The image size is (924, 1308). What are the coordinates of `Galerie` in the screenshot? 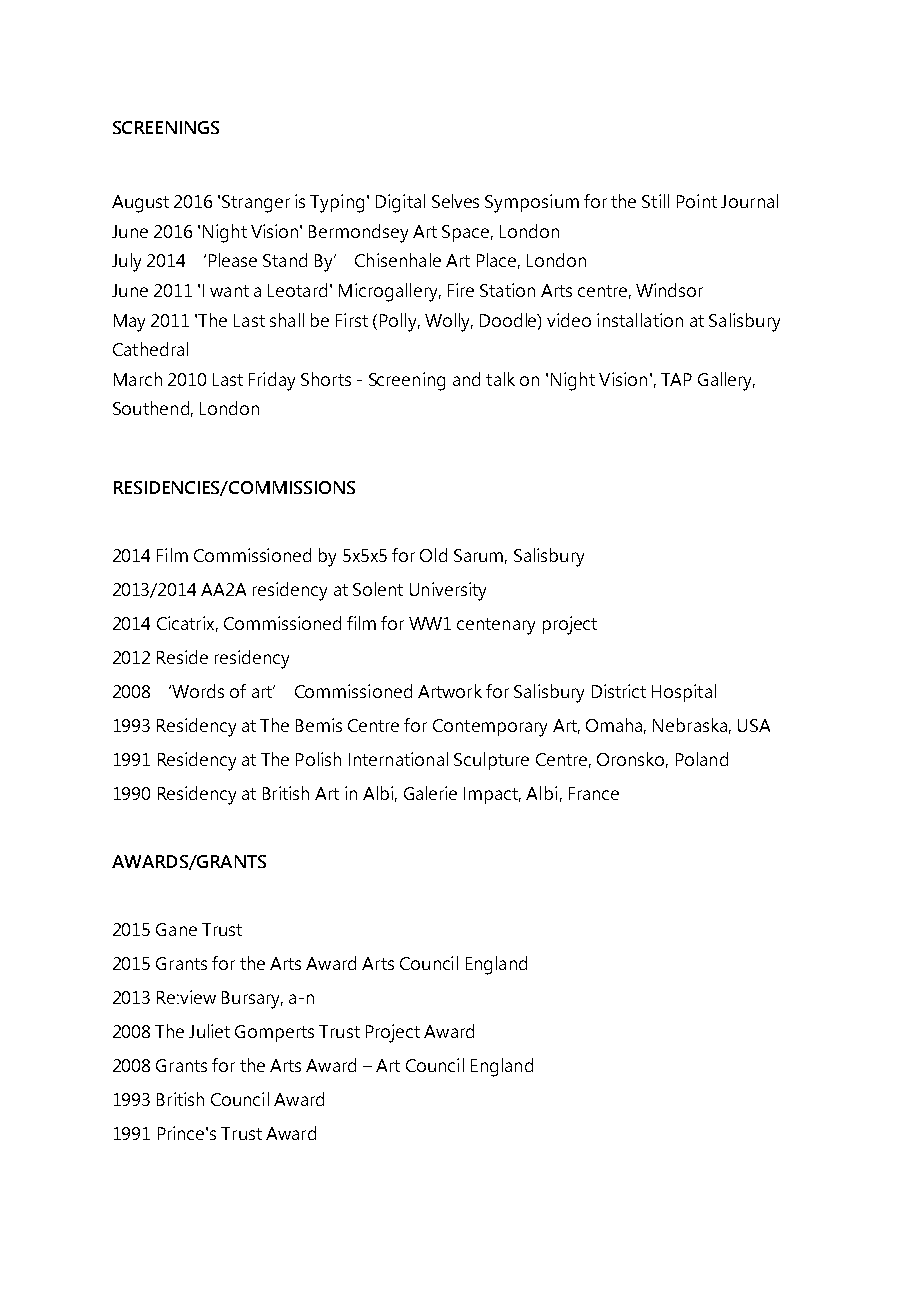 It's located at (430, 793).
